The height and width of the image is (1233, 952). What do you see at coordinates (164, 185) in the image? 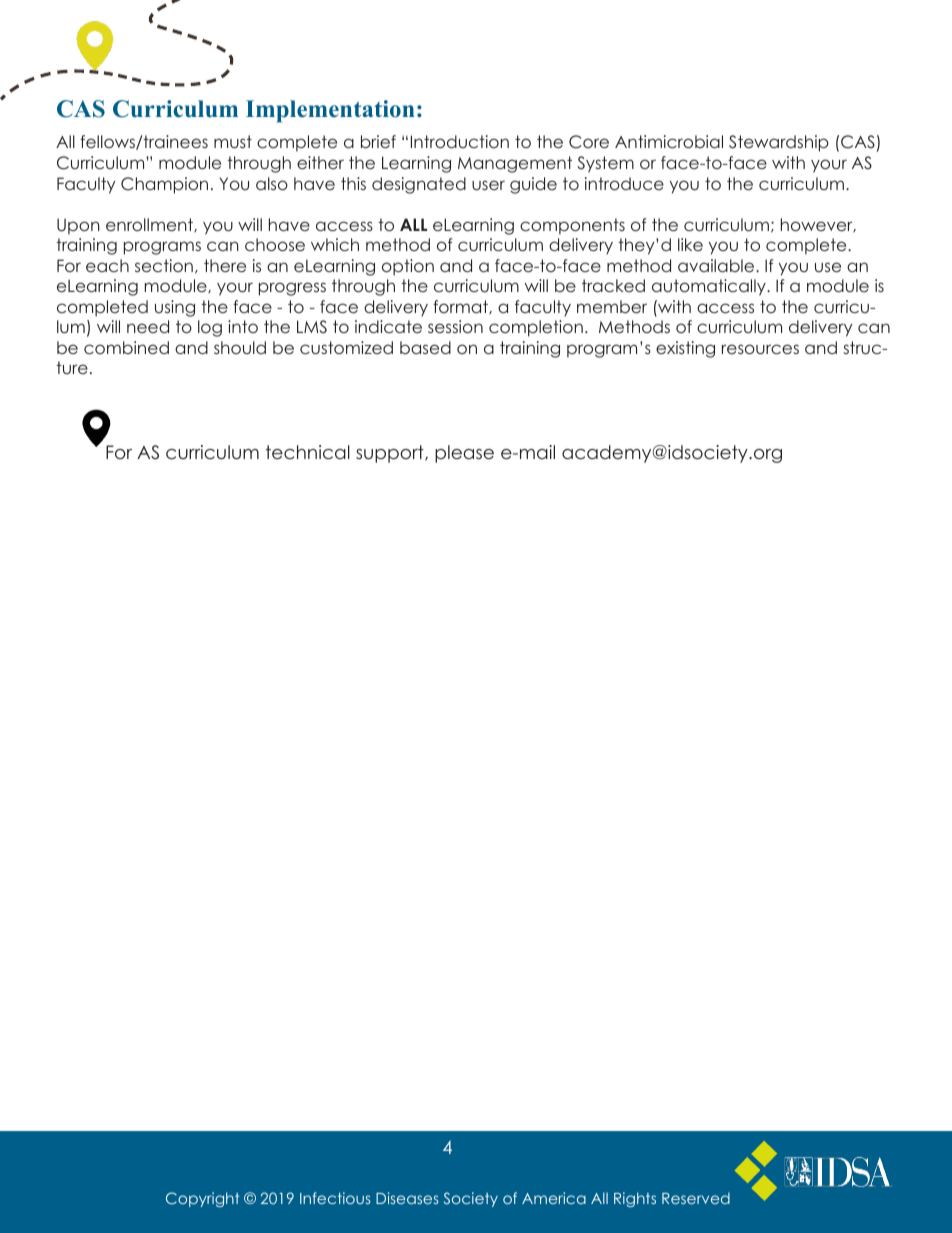
I see `Champion` at bounding box center [164, 185].
